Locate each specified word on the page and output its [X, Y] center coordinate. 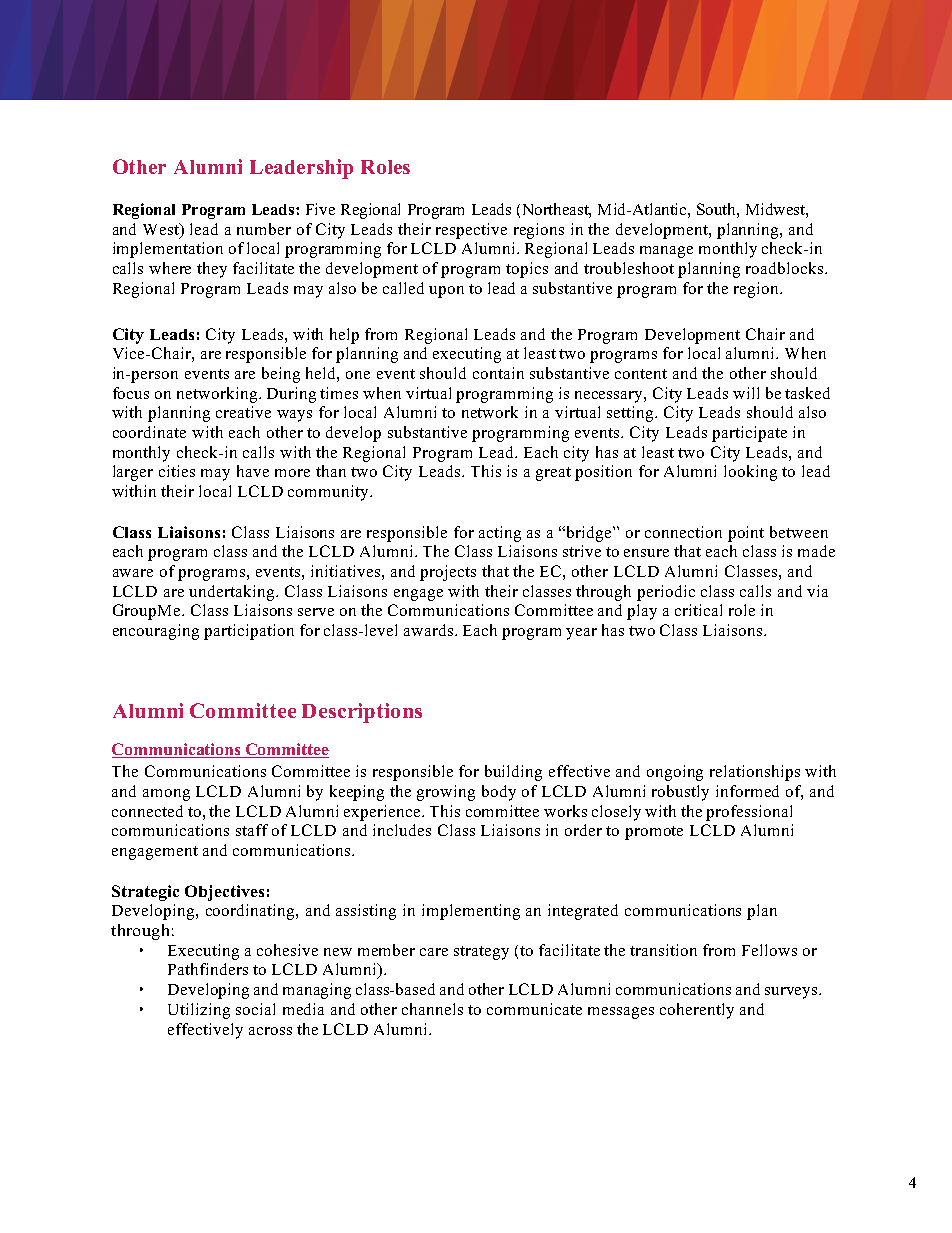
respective [471, 231]
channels [432, 1009]
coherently [697, 1011]
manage [666, 252]
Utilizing [199, 1011]
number [264, 229]
